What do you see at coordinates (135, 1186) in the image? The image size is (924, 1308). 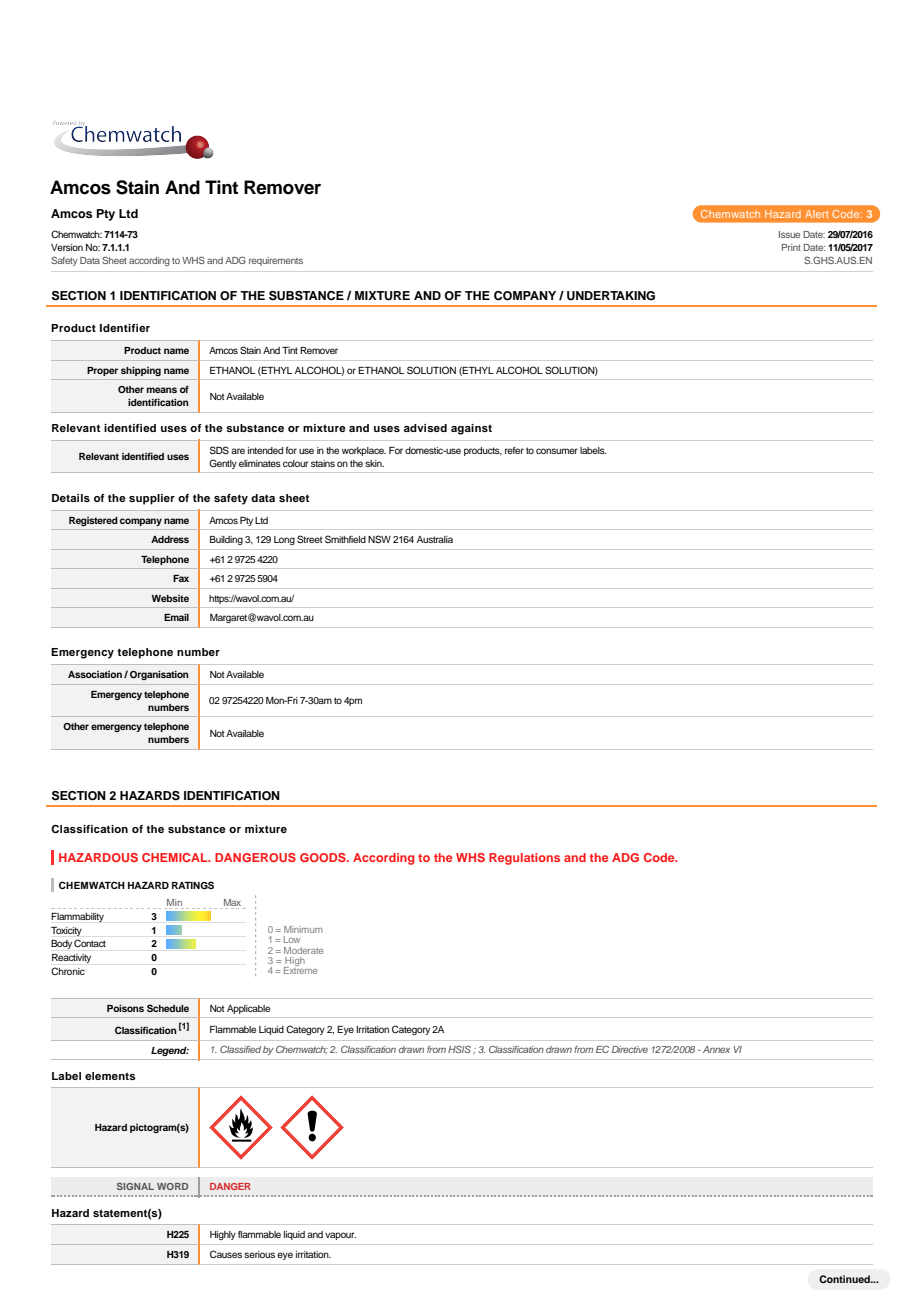 I see `SIGNAL` at bounding box center [135, 1186].
